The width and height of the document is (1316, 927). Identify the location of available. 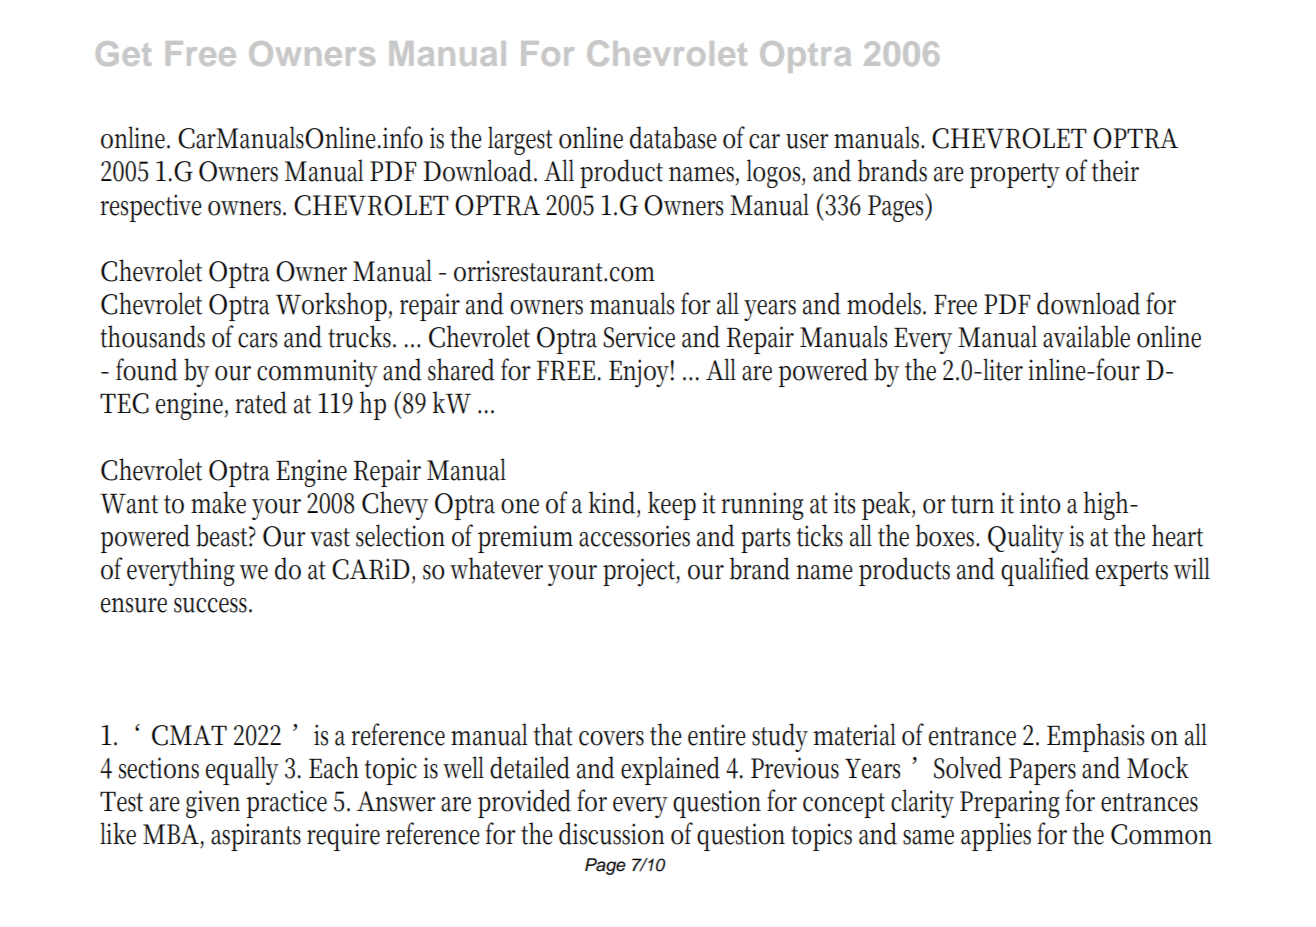
(1086, 336).
